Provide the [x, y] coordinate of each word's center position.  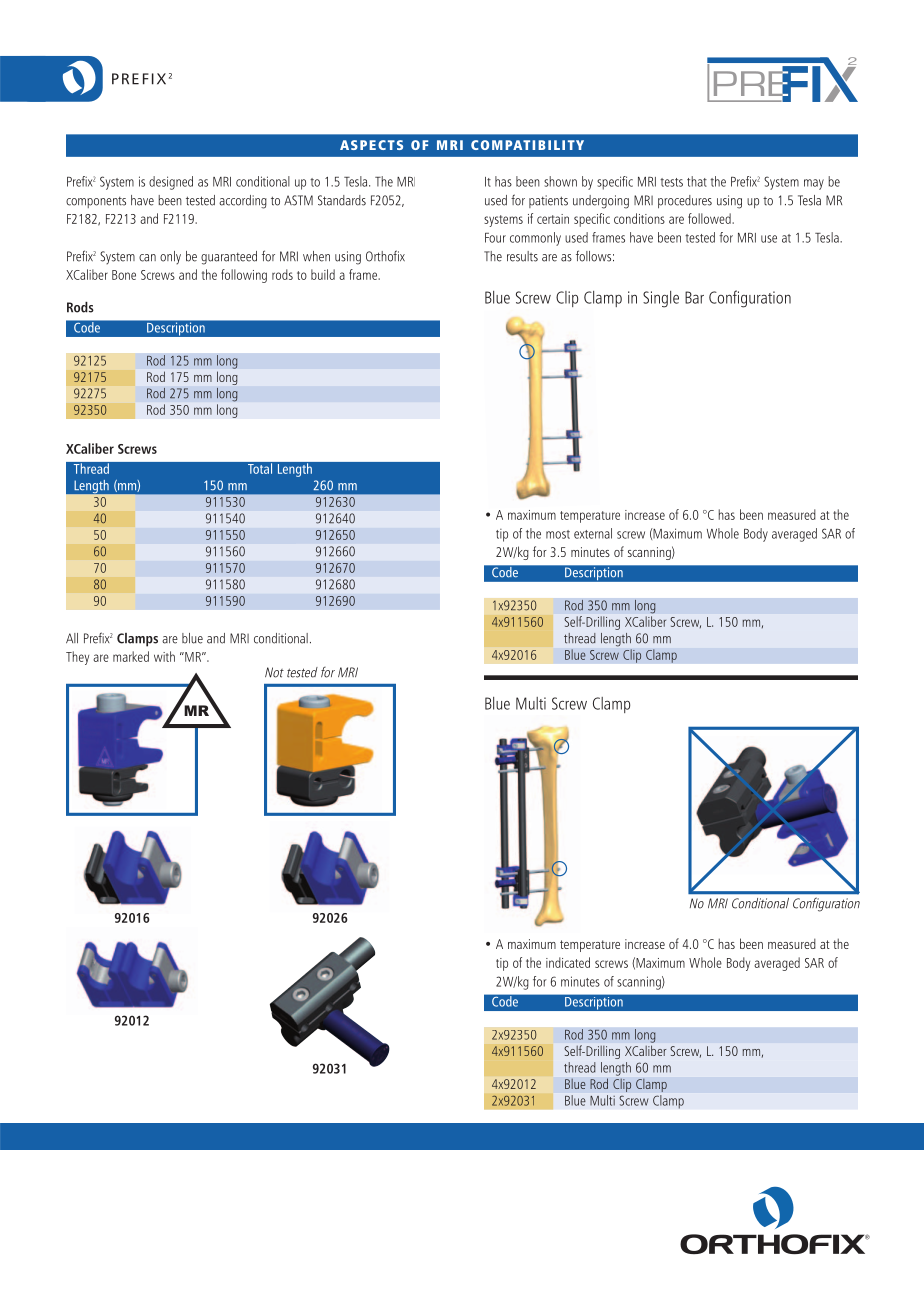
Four [495, 238]
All [72, 638]
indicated [568, 962]
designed [171, 183]
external [593, 533]
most [558, 534]
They [77, 658]
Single [661, 299]
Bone [124, 275]
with [164, 656]
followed [710, 218]
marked [131, 656]
